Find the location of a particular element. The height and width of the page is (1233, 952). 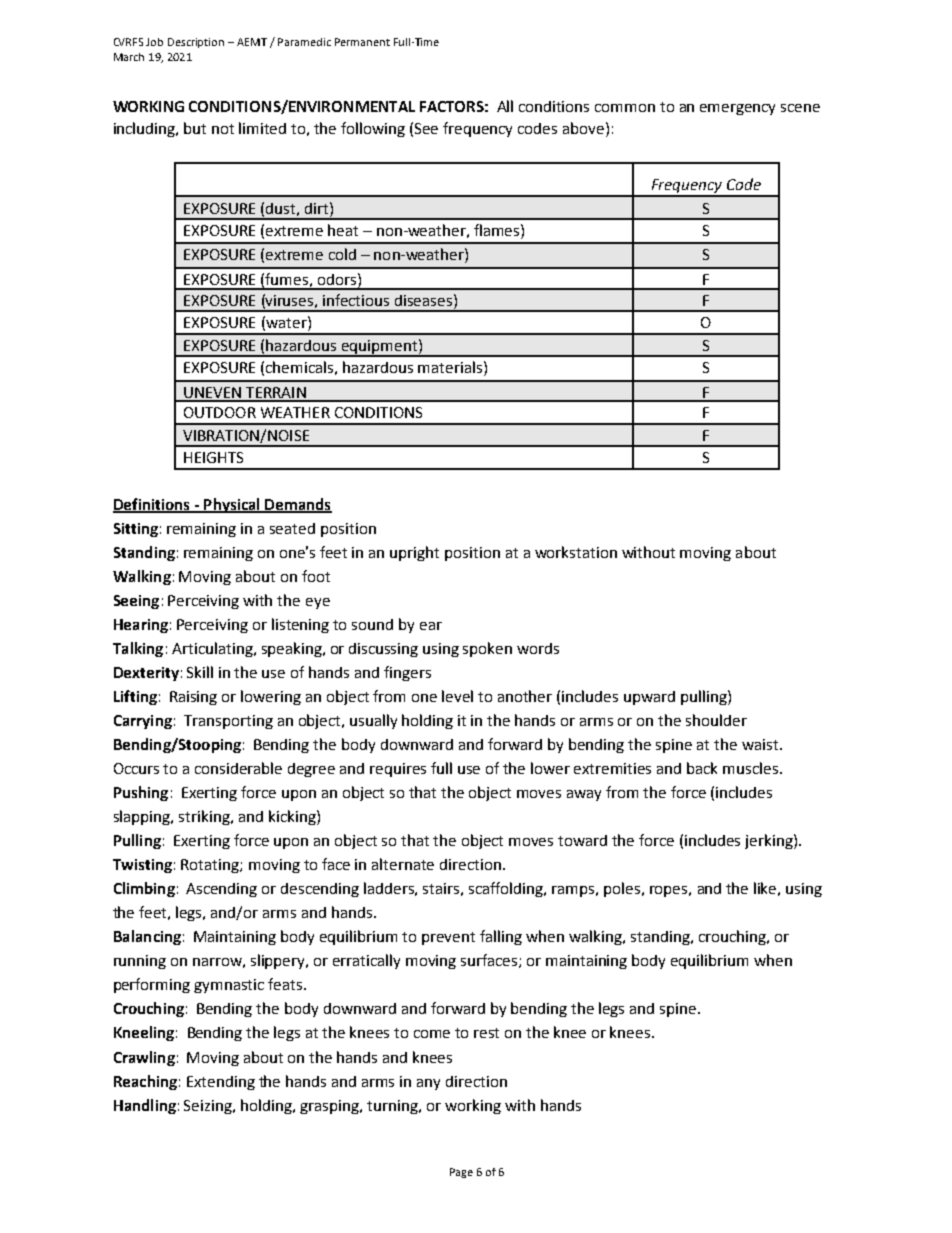

Extending is located at coordinates (221, 1083).
